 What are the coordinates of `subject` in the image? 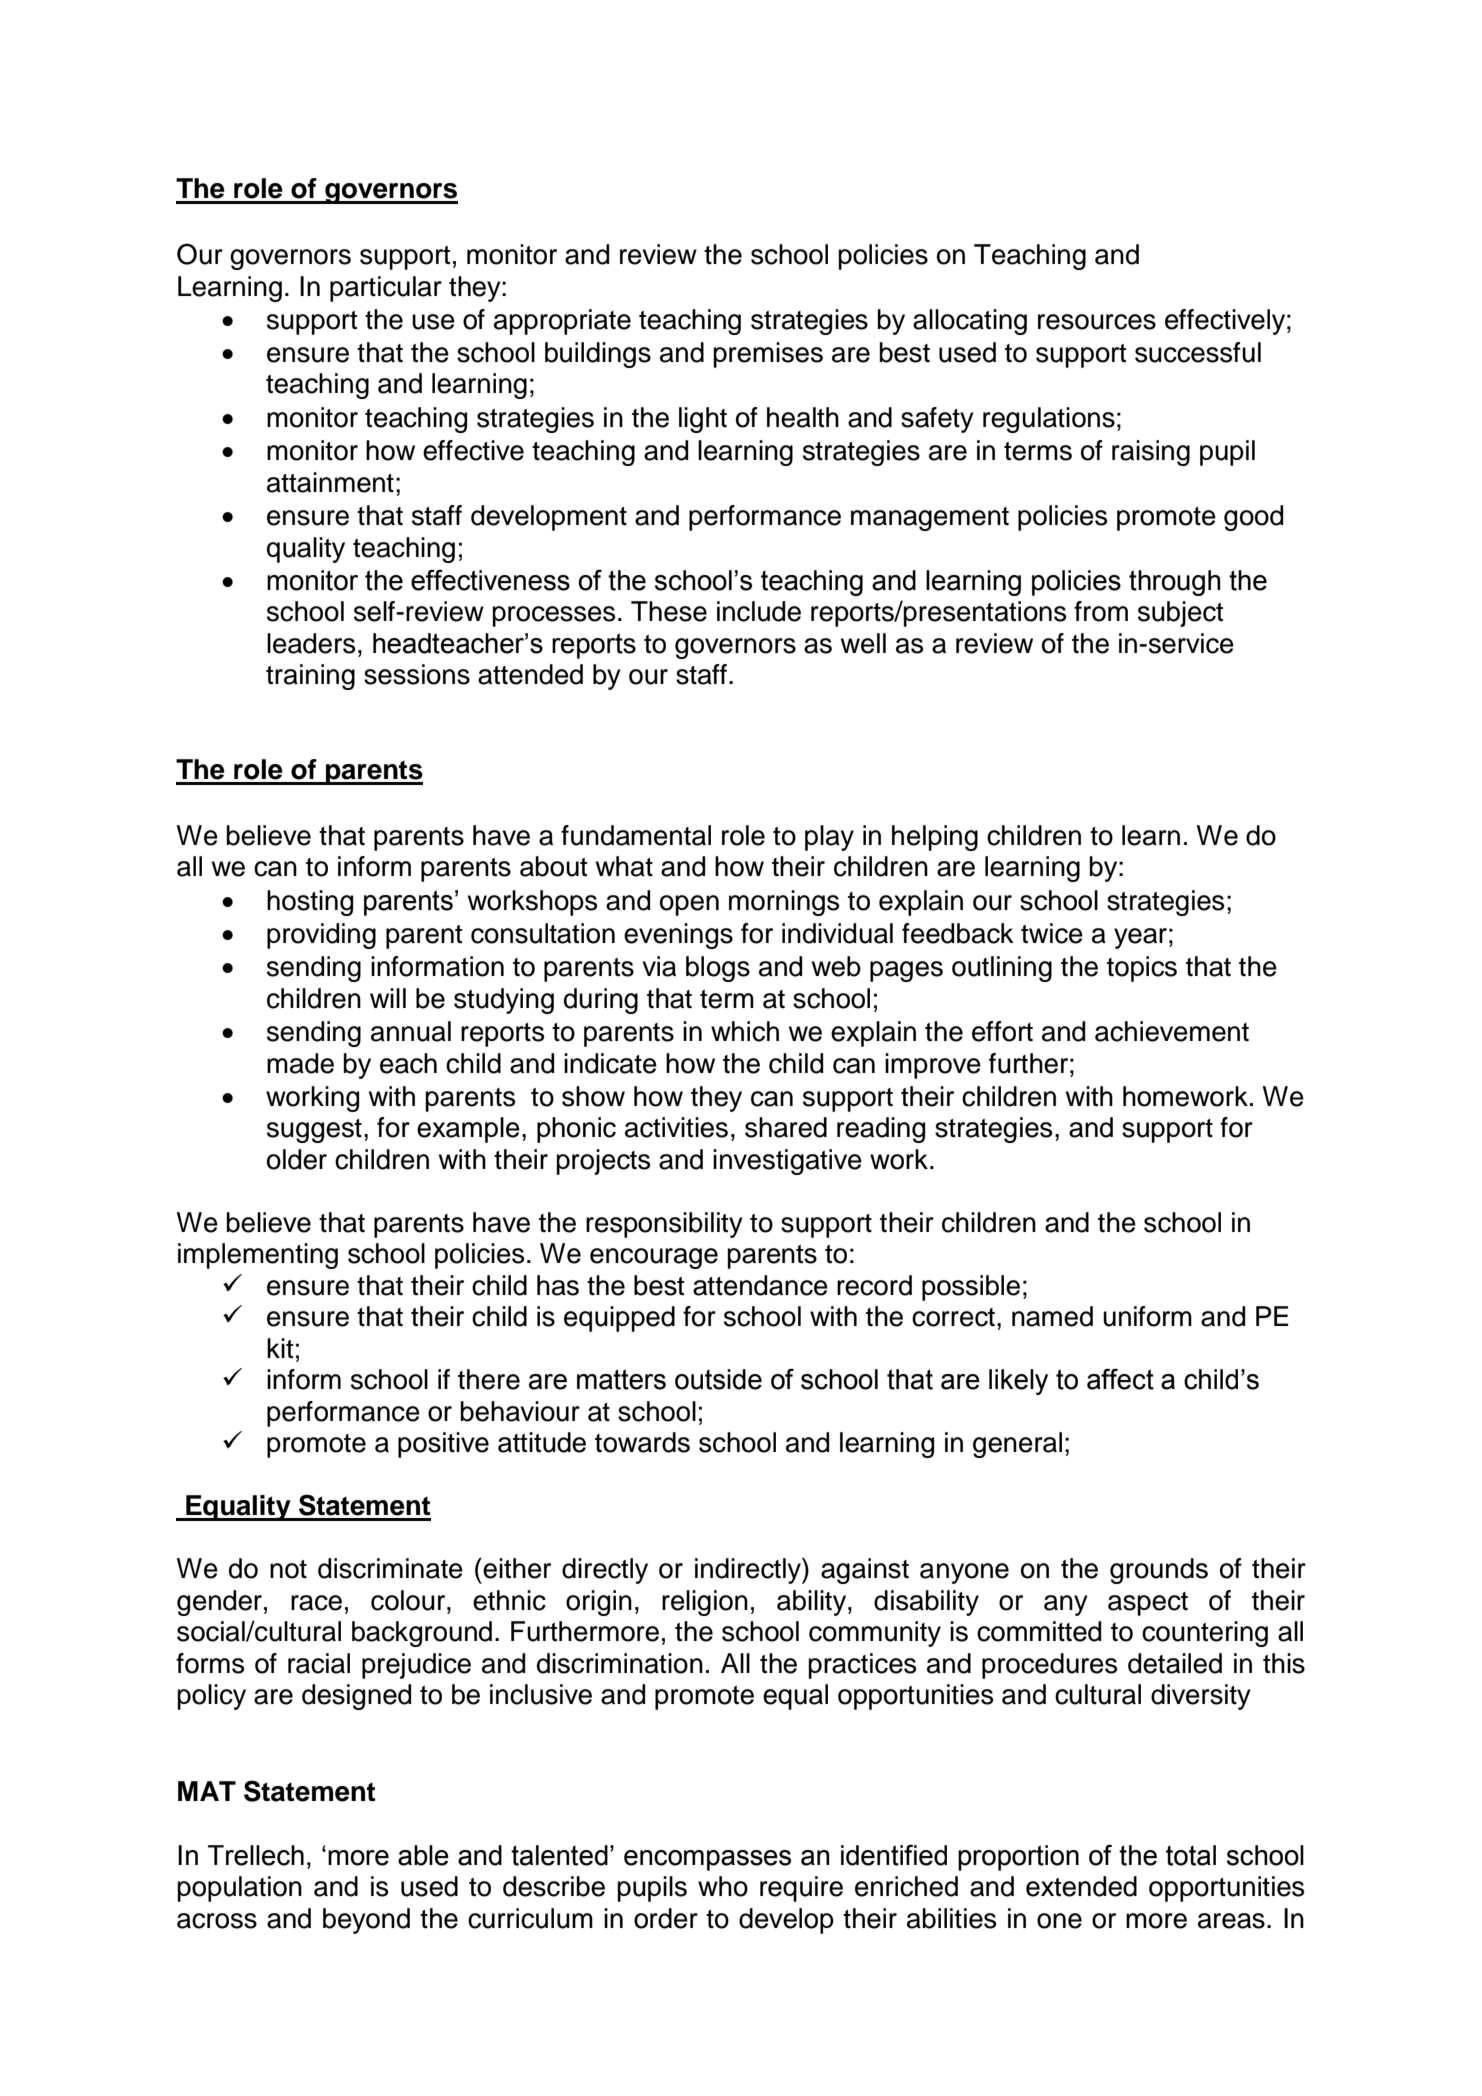 It's located at (1180, 614).
